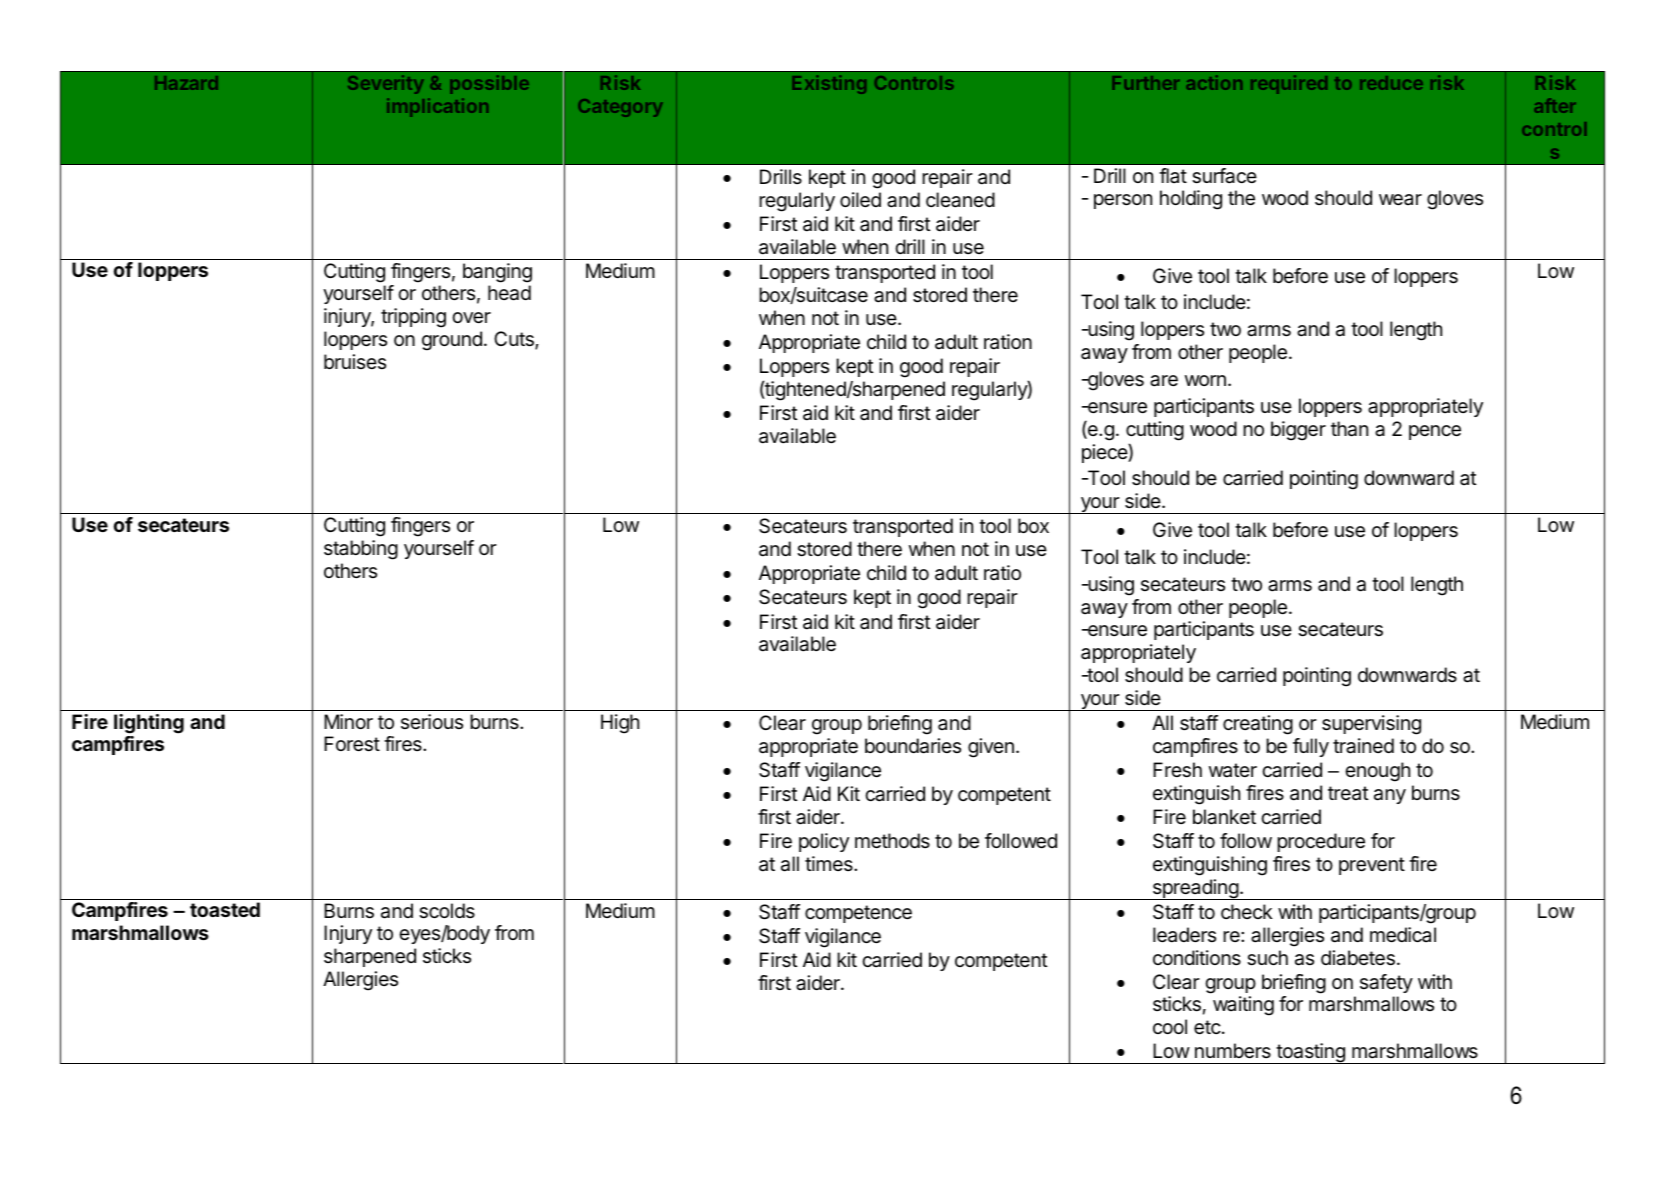  I want to click on surface, so click(1224, 176).
